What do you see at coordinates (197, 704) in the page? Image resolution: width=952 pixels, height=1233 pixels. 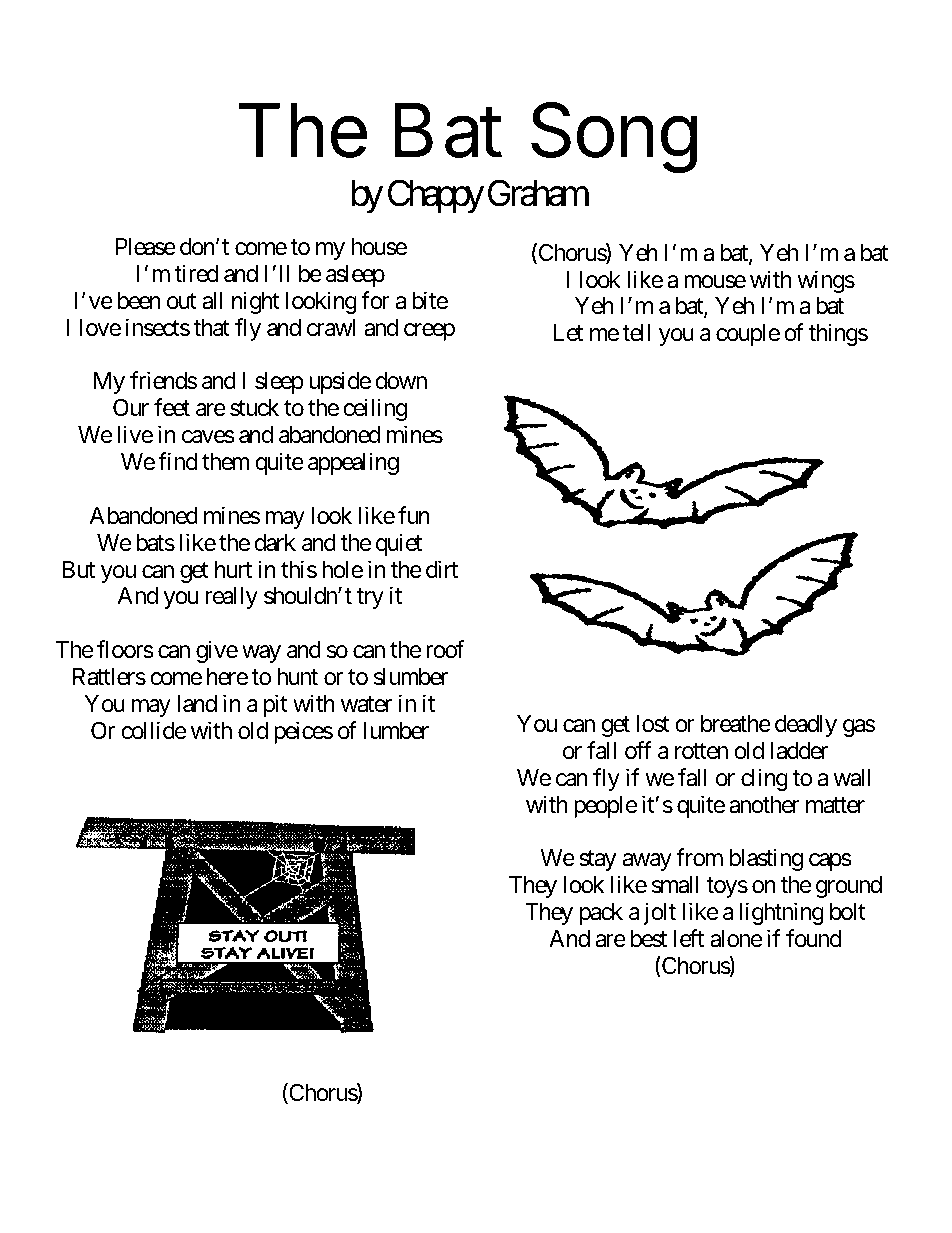 I see `land` at bounding box center [197, 704].
